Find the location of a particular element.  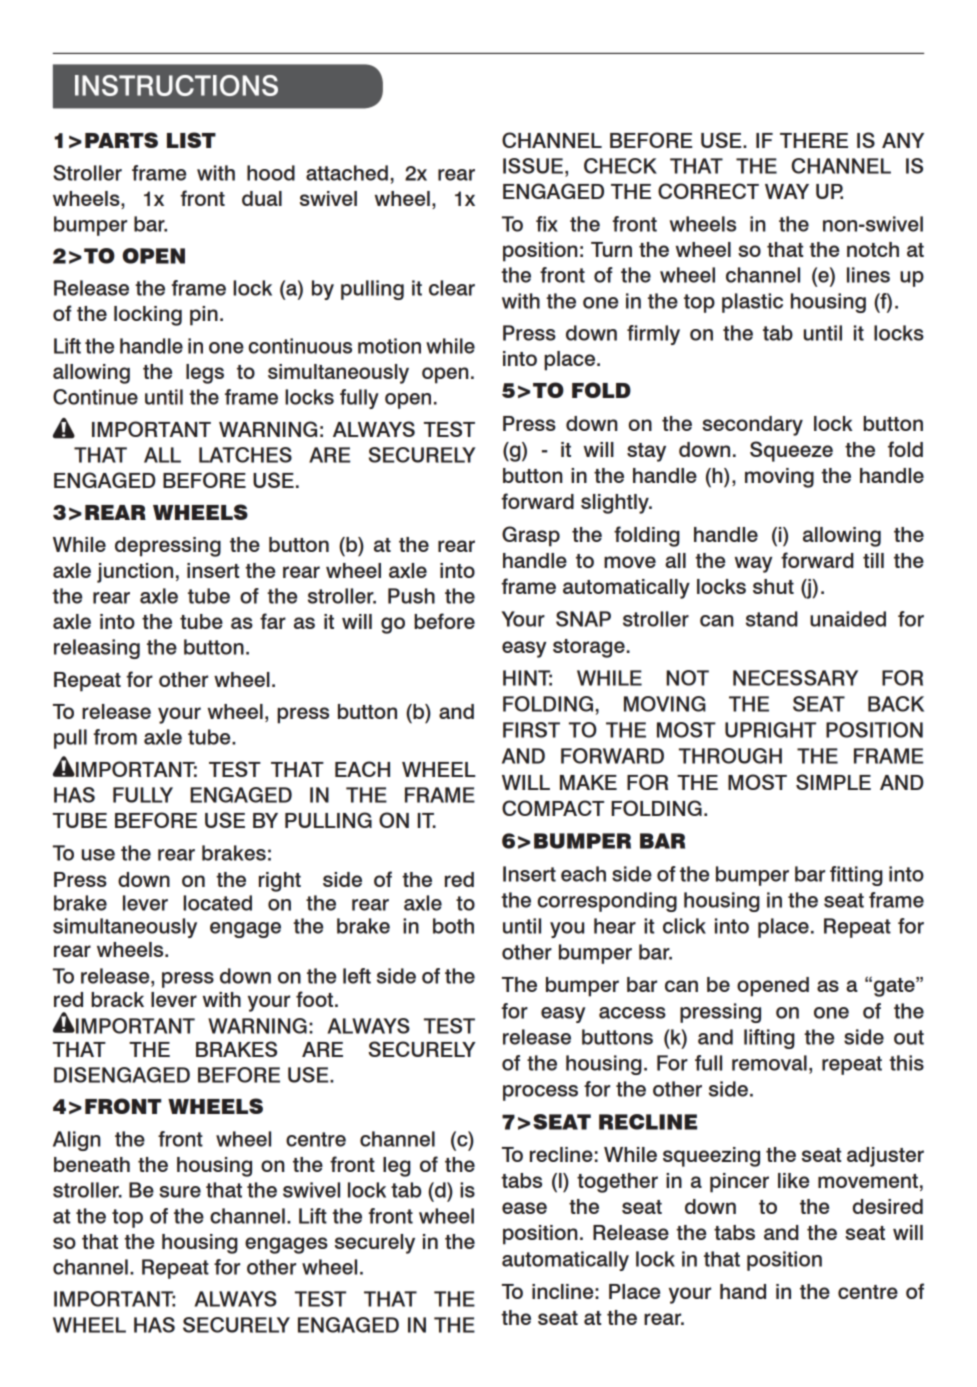

LIST is located at coordinates (191, 140).
